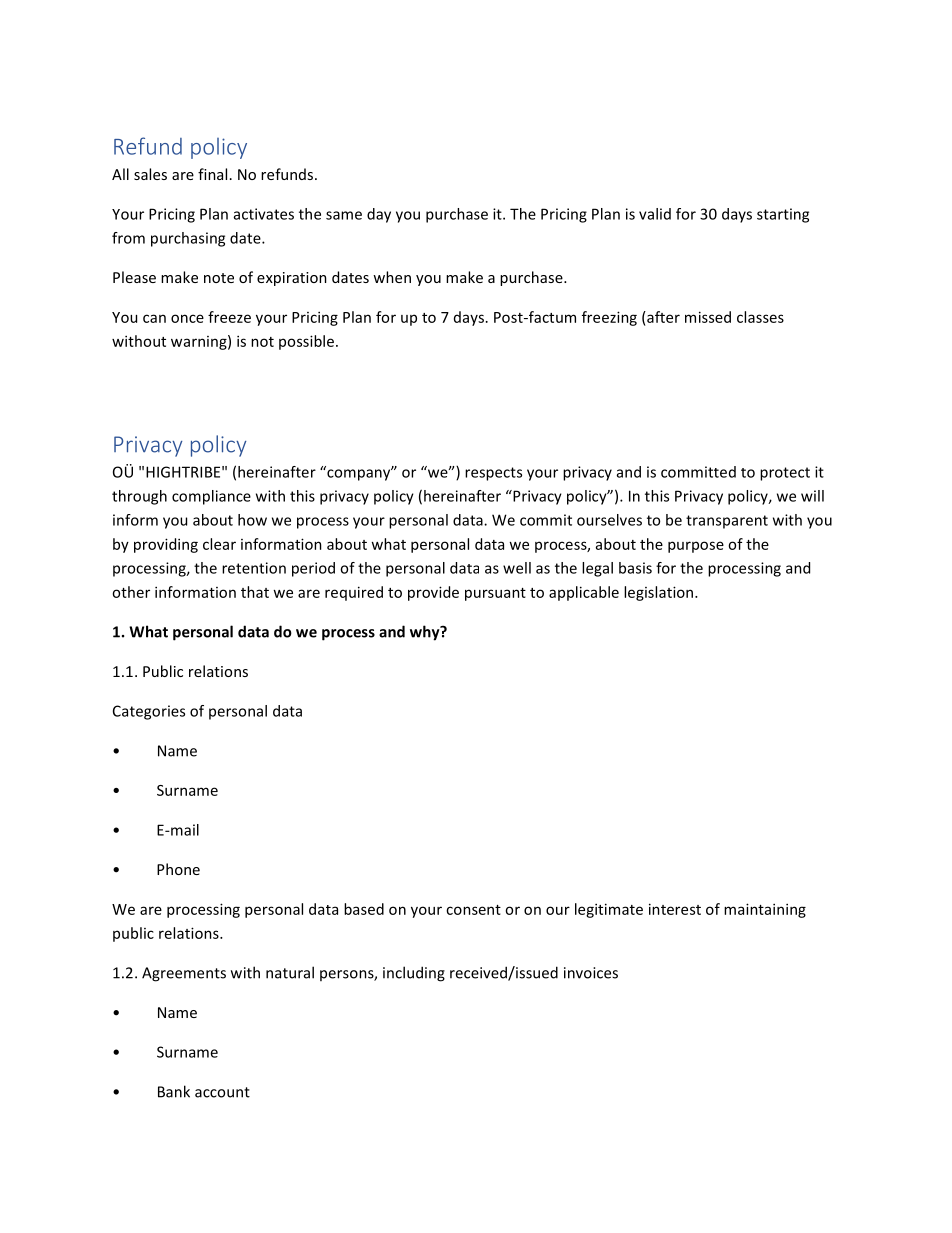  What do you see at coordinates (660, 593) in the document?
I see `legislation` at bounding box center [660, 593].
